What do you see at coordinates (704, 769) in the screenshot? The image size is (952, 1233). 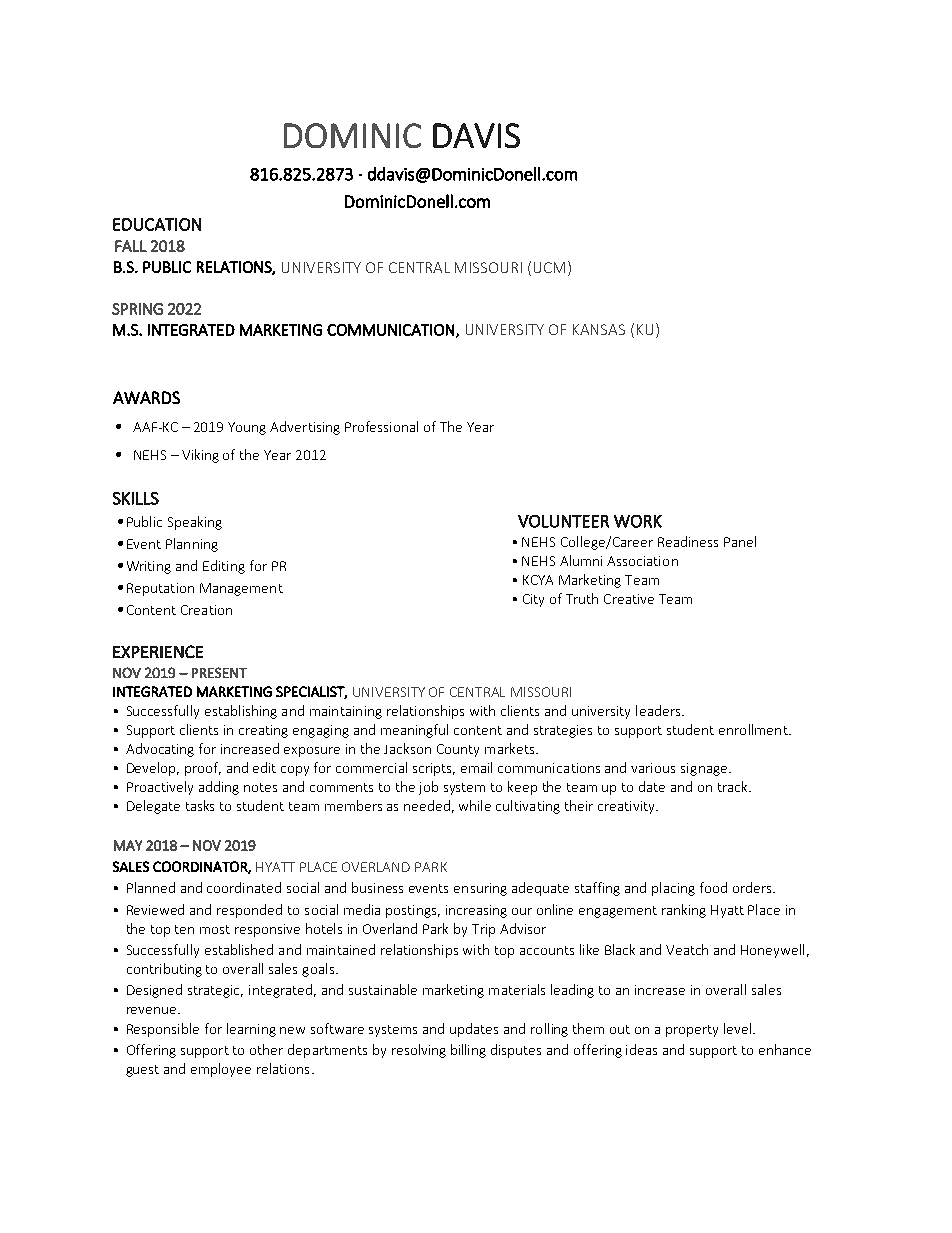 I see `signage` at bounding box center [704, 769].
